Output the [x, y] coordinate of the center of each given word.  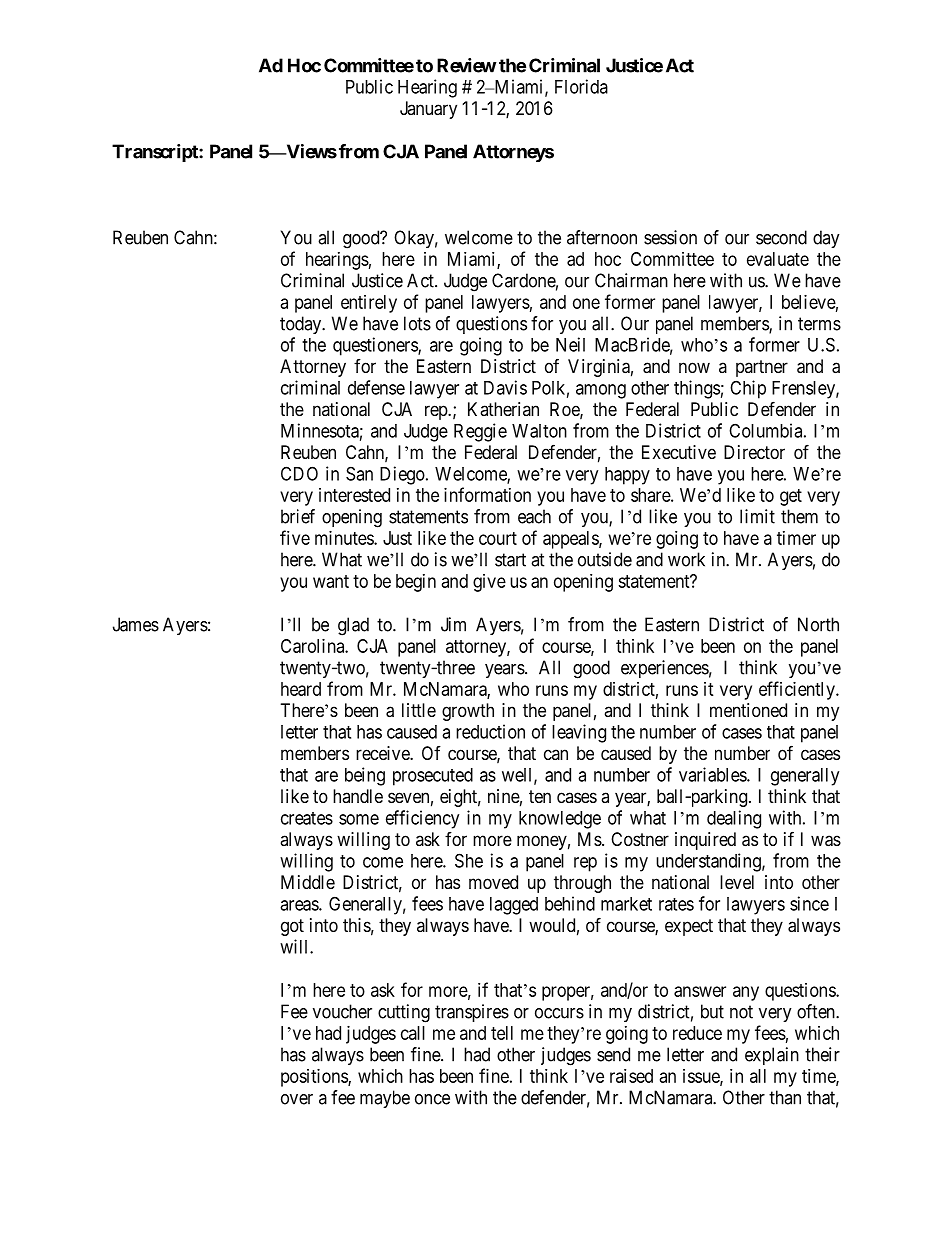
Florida [581, 86]
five [295, 537]
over [297, 1099]
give [489, 583]
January [428, 110]
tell [502, 1033]
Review [467, 65]
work [686, 559]
